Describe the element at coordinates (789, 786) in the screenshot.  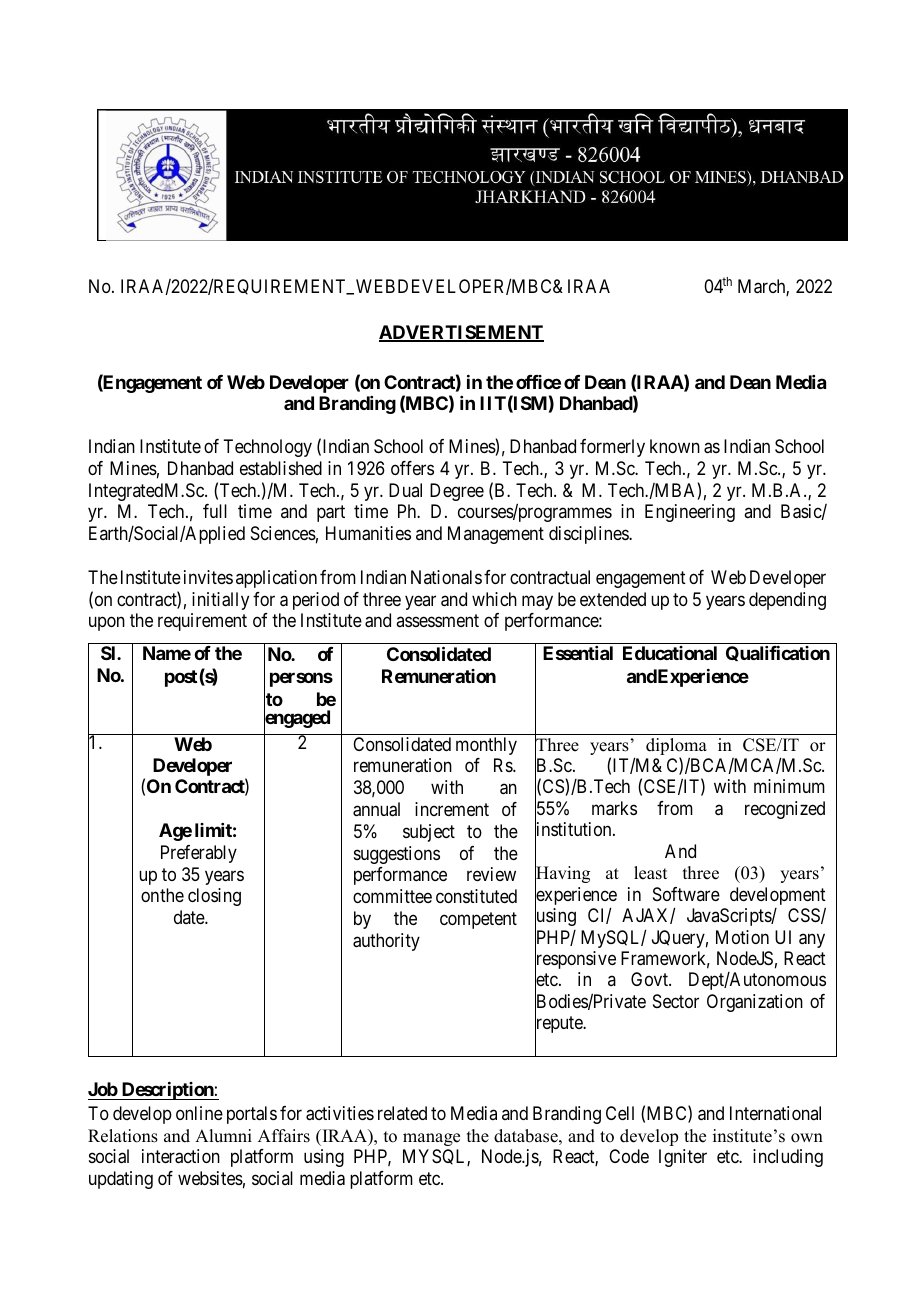
I see `minimum` at that location.
